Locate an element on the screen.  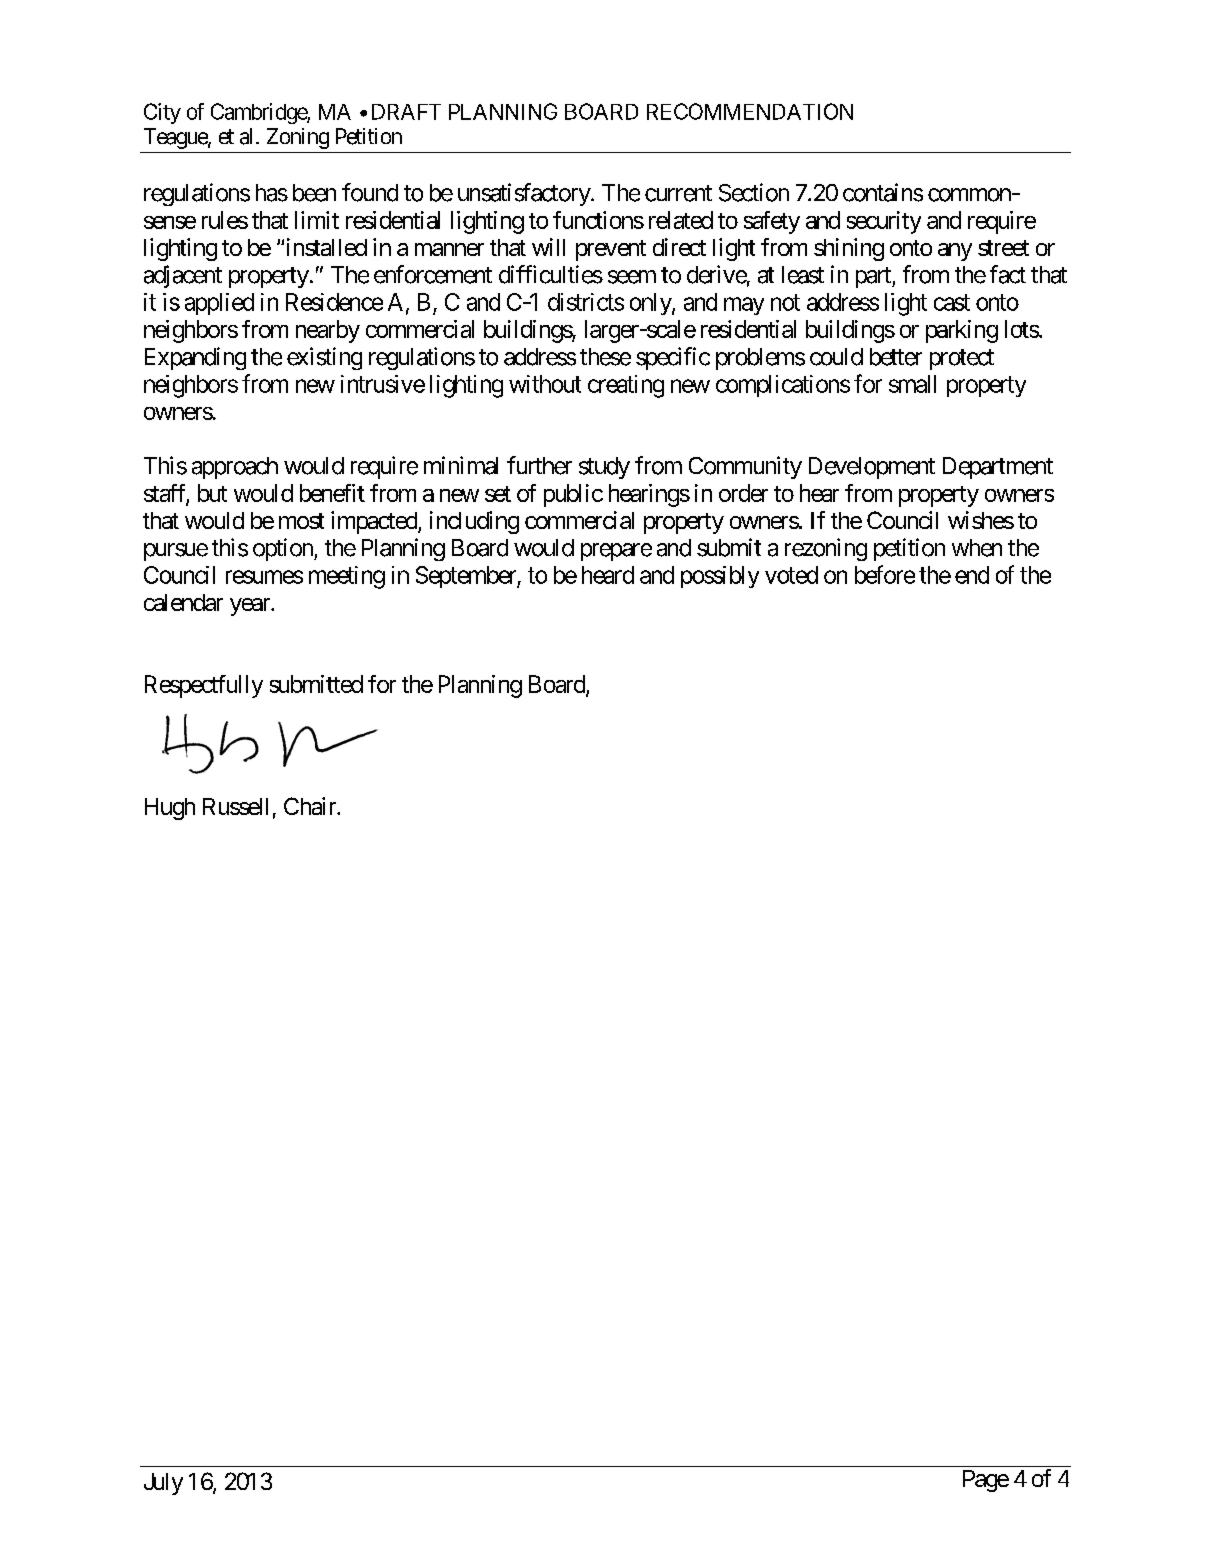
July is located at coordinates (163, 1484).
